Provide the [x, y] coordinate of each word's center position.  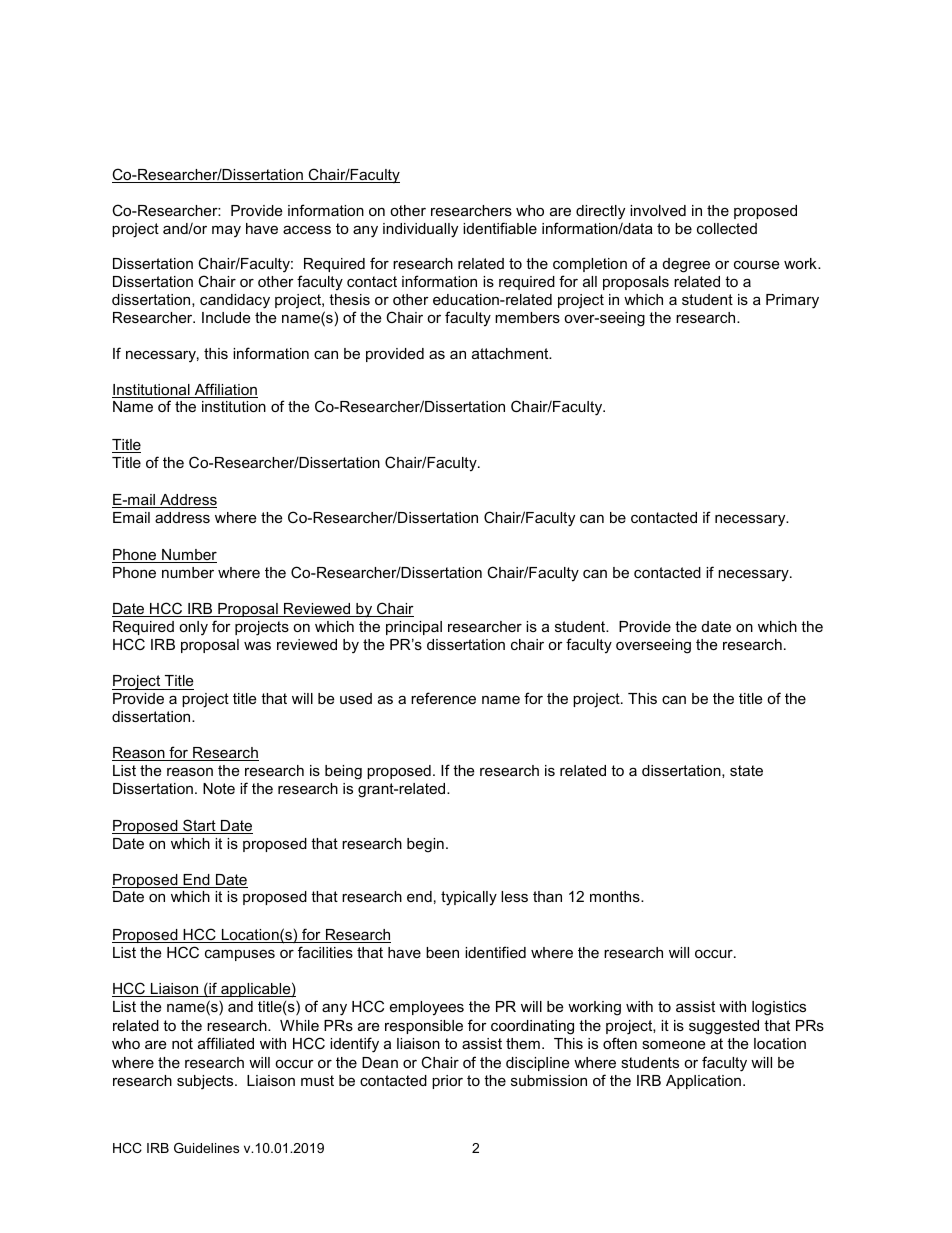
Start [199, 826]
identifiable [500, 228]
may [226, 232]
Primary [792, 301]
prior [447, 1082]
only [193, 628]
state [746, 770]
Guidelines [206, 1148]
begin [425, 845]
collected [727, 228]
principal [414, 628]
